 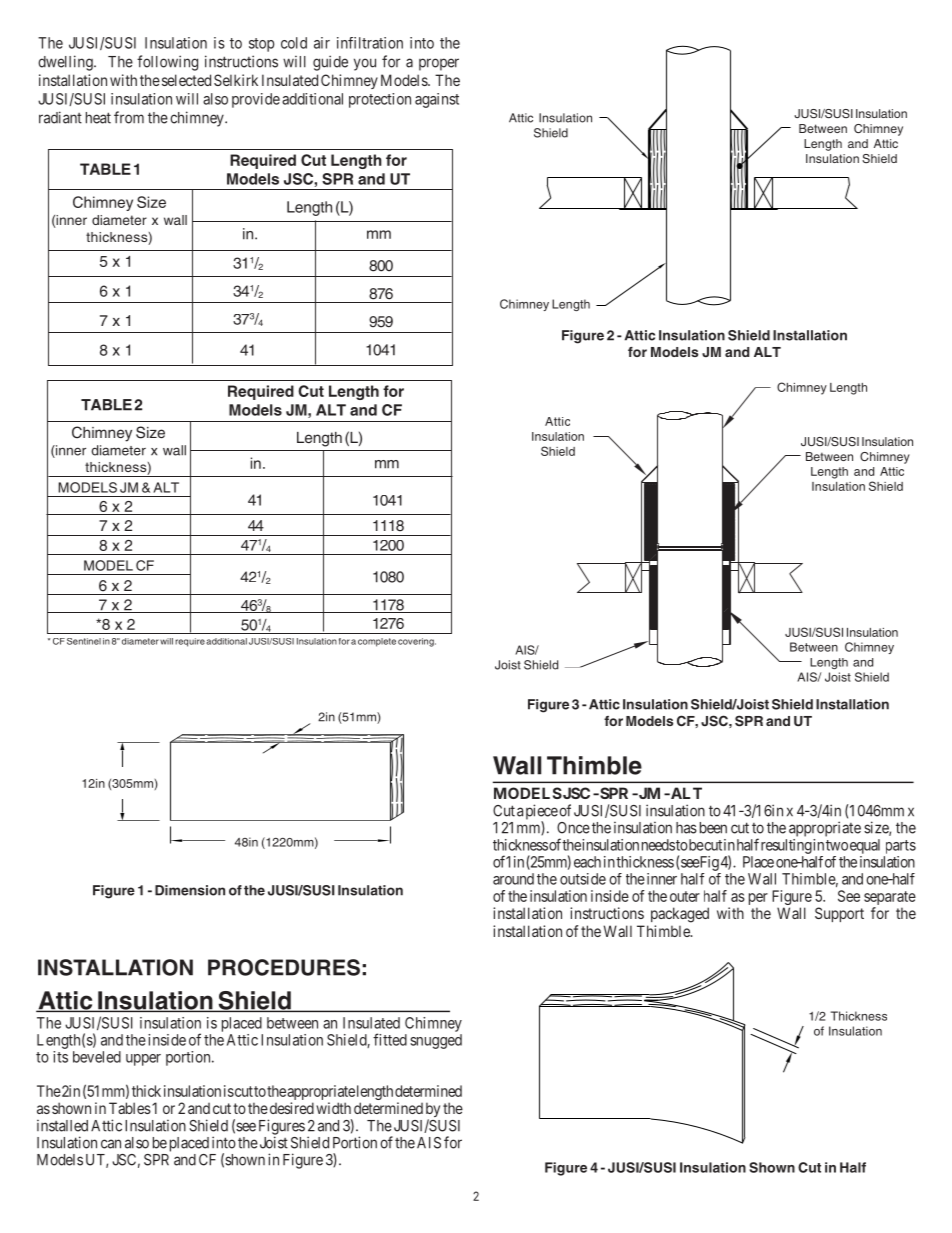 What do you see at coordinates (111, 1144) in the document?
I see `can` at bounding box center [111, 1144].
